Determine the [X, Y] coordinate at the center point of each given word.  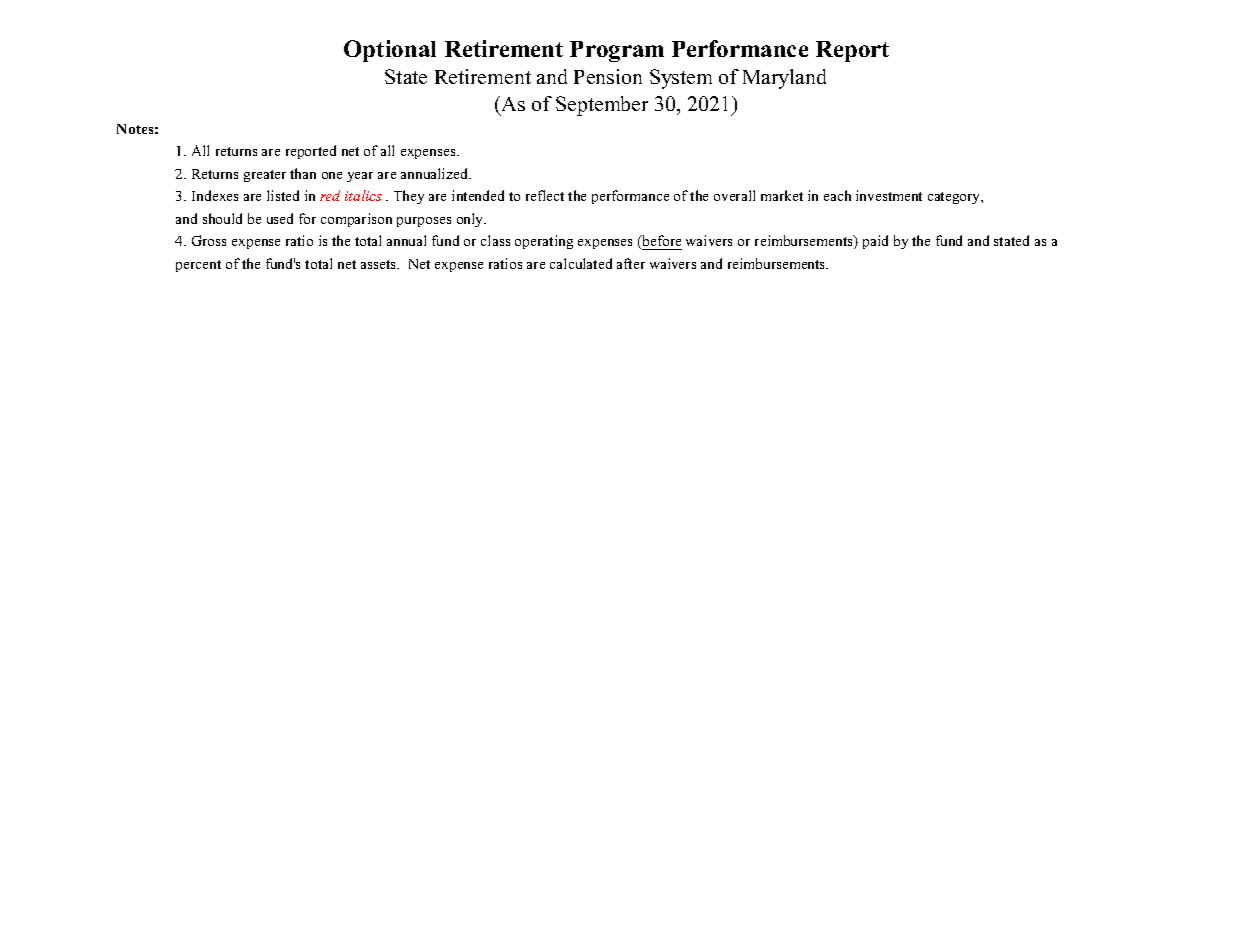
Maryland [784, 79]
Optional [390, 51]
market [782, 195]
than [303, 173]
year [360, 177]
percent [198, 266]
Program [617, 51]
